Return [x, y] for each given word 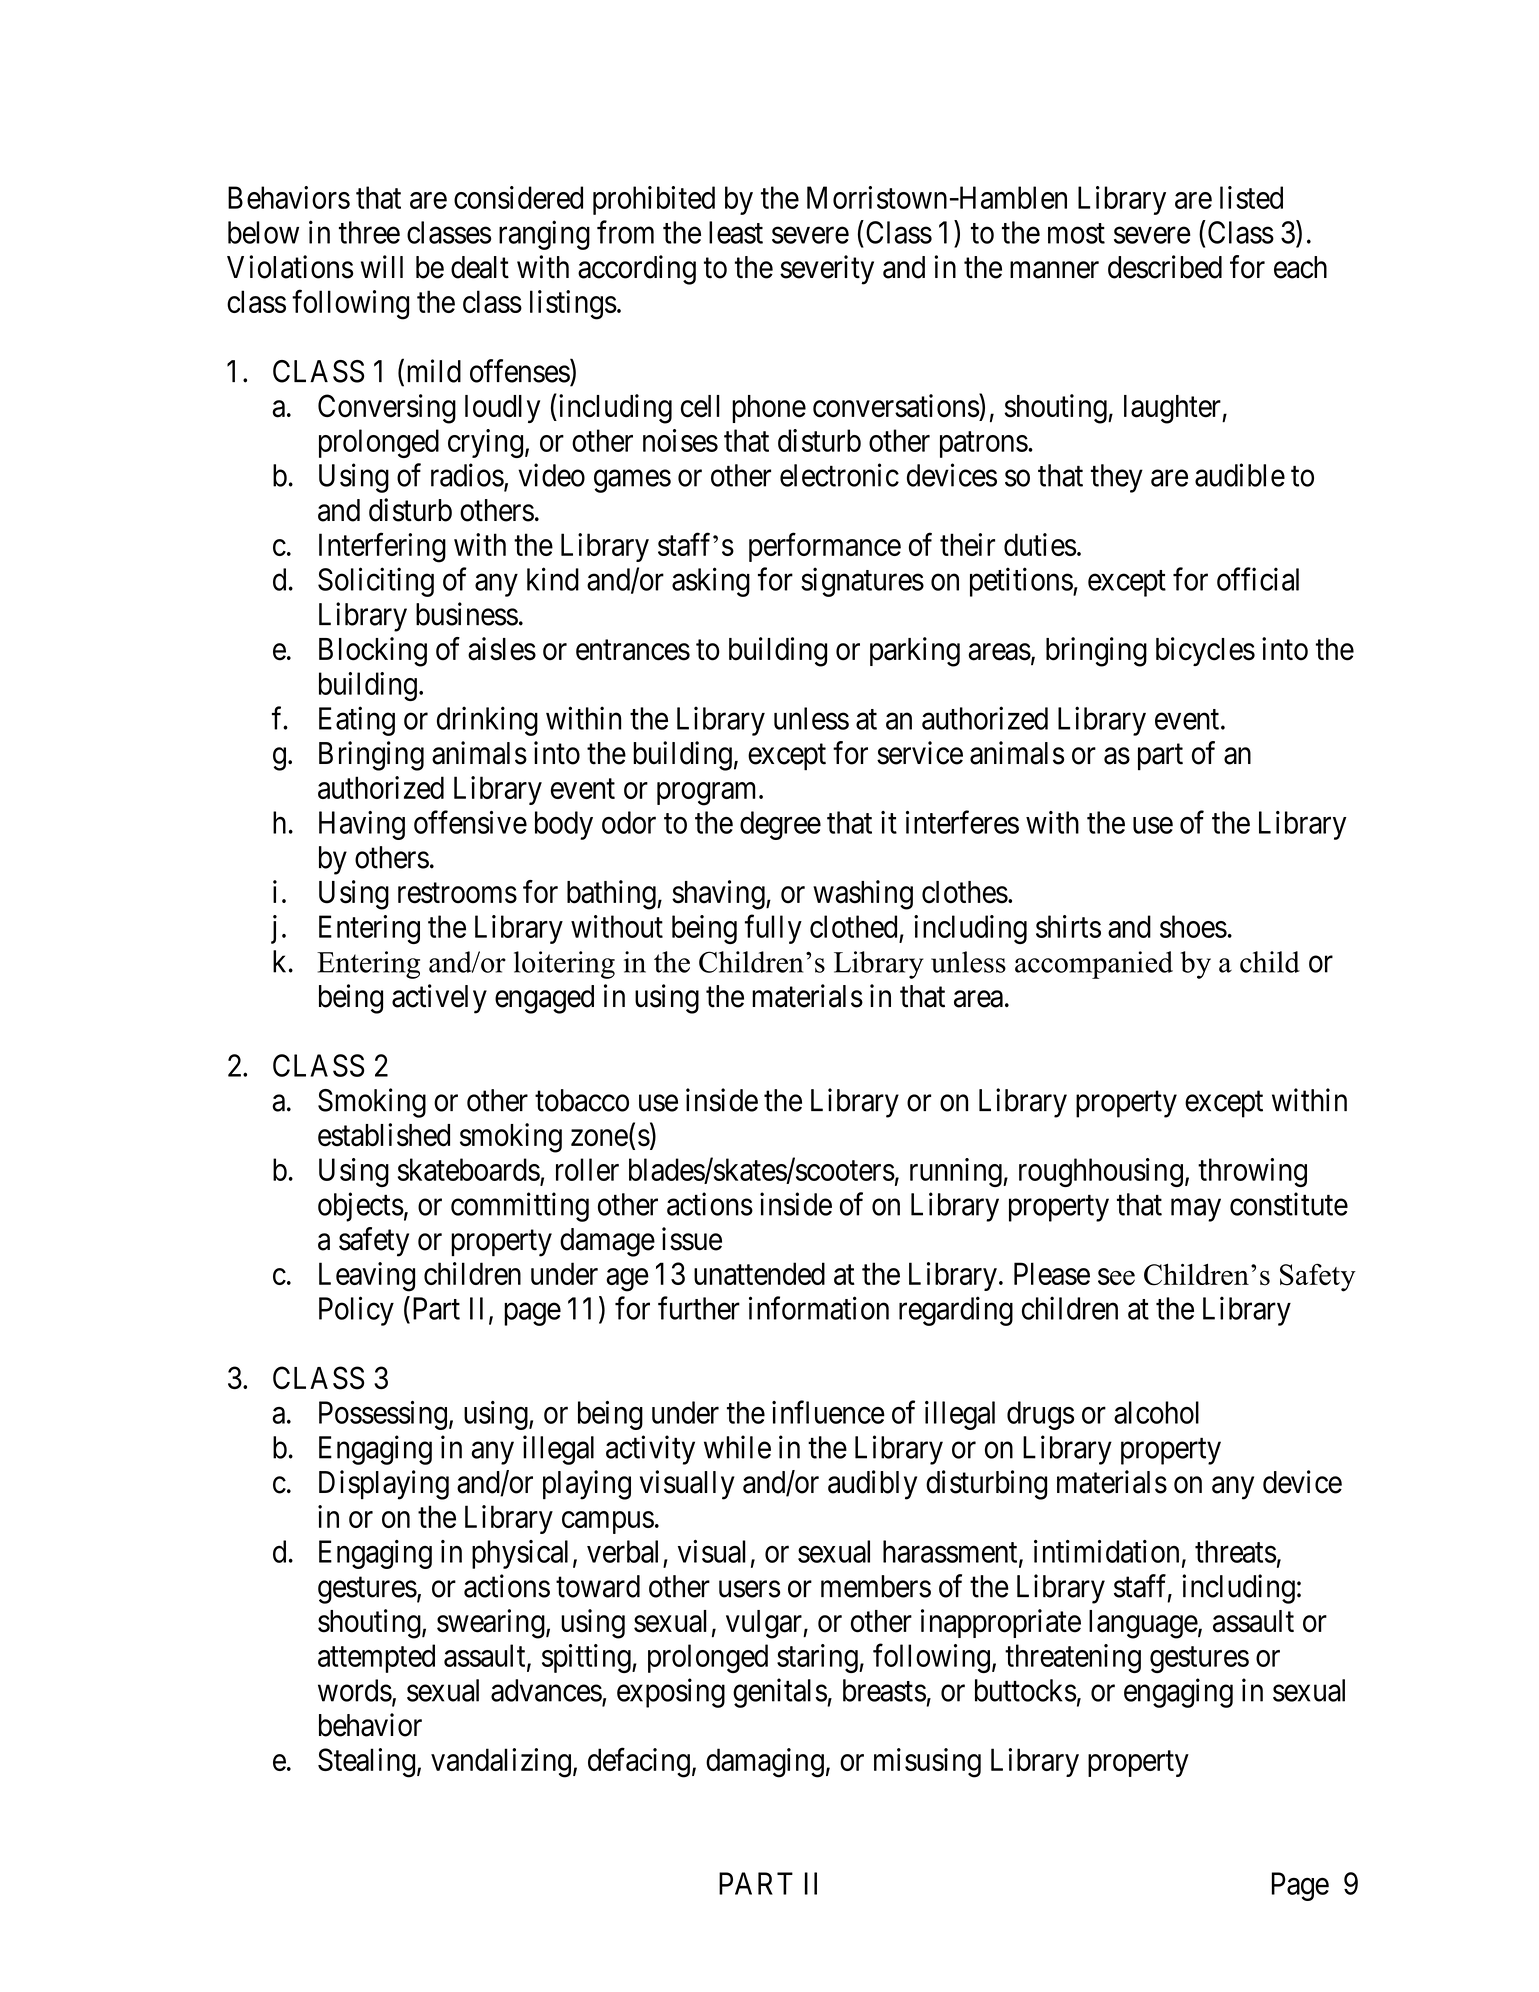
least [736, 232]
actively [439, 999]
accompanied [1094, 965]
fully [773, 929]
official [1258, 579]
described [1165, 267]
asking [711, 582]
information [819, 1308]
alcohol [1156, 1412]
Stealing [366, 1763]
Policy [356, 1311]
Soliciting [376, 582]
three [369, 232]
